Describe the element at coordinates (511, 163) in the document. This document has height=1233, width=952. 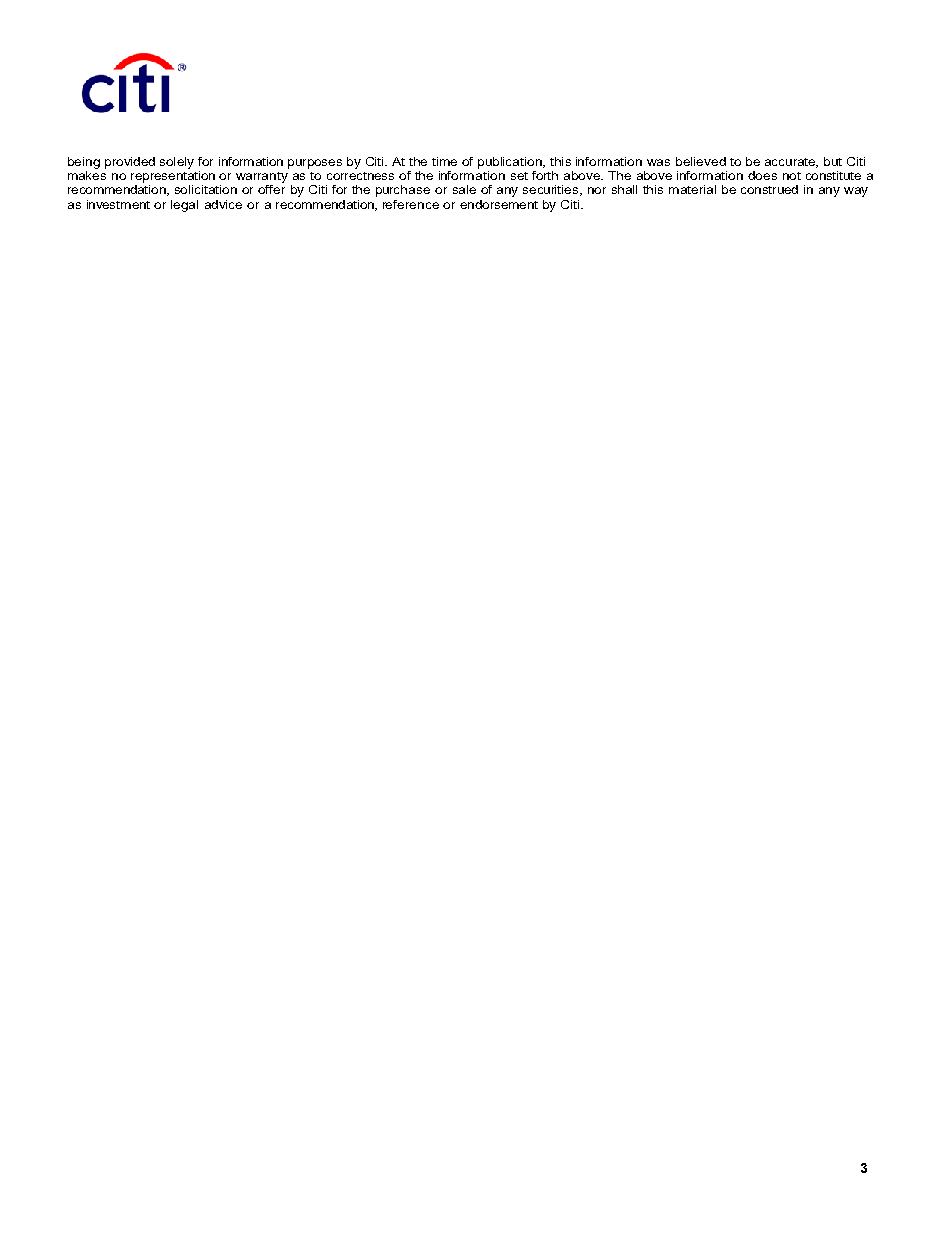
I see `publication` at that location.
